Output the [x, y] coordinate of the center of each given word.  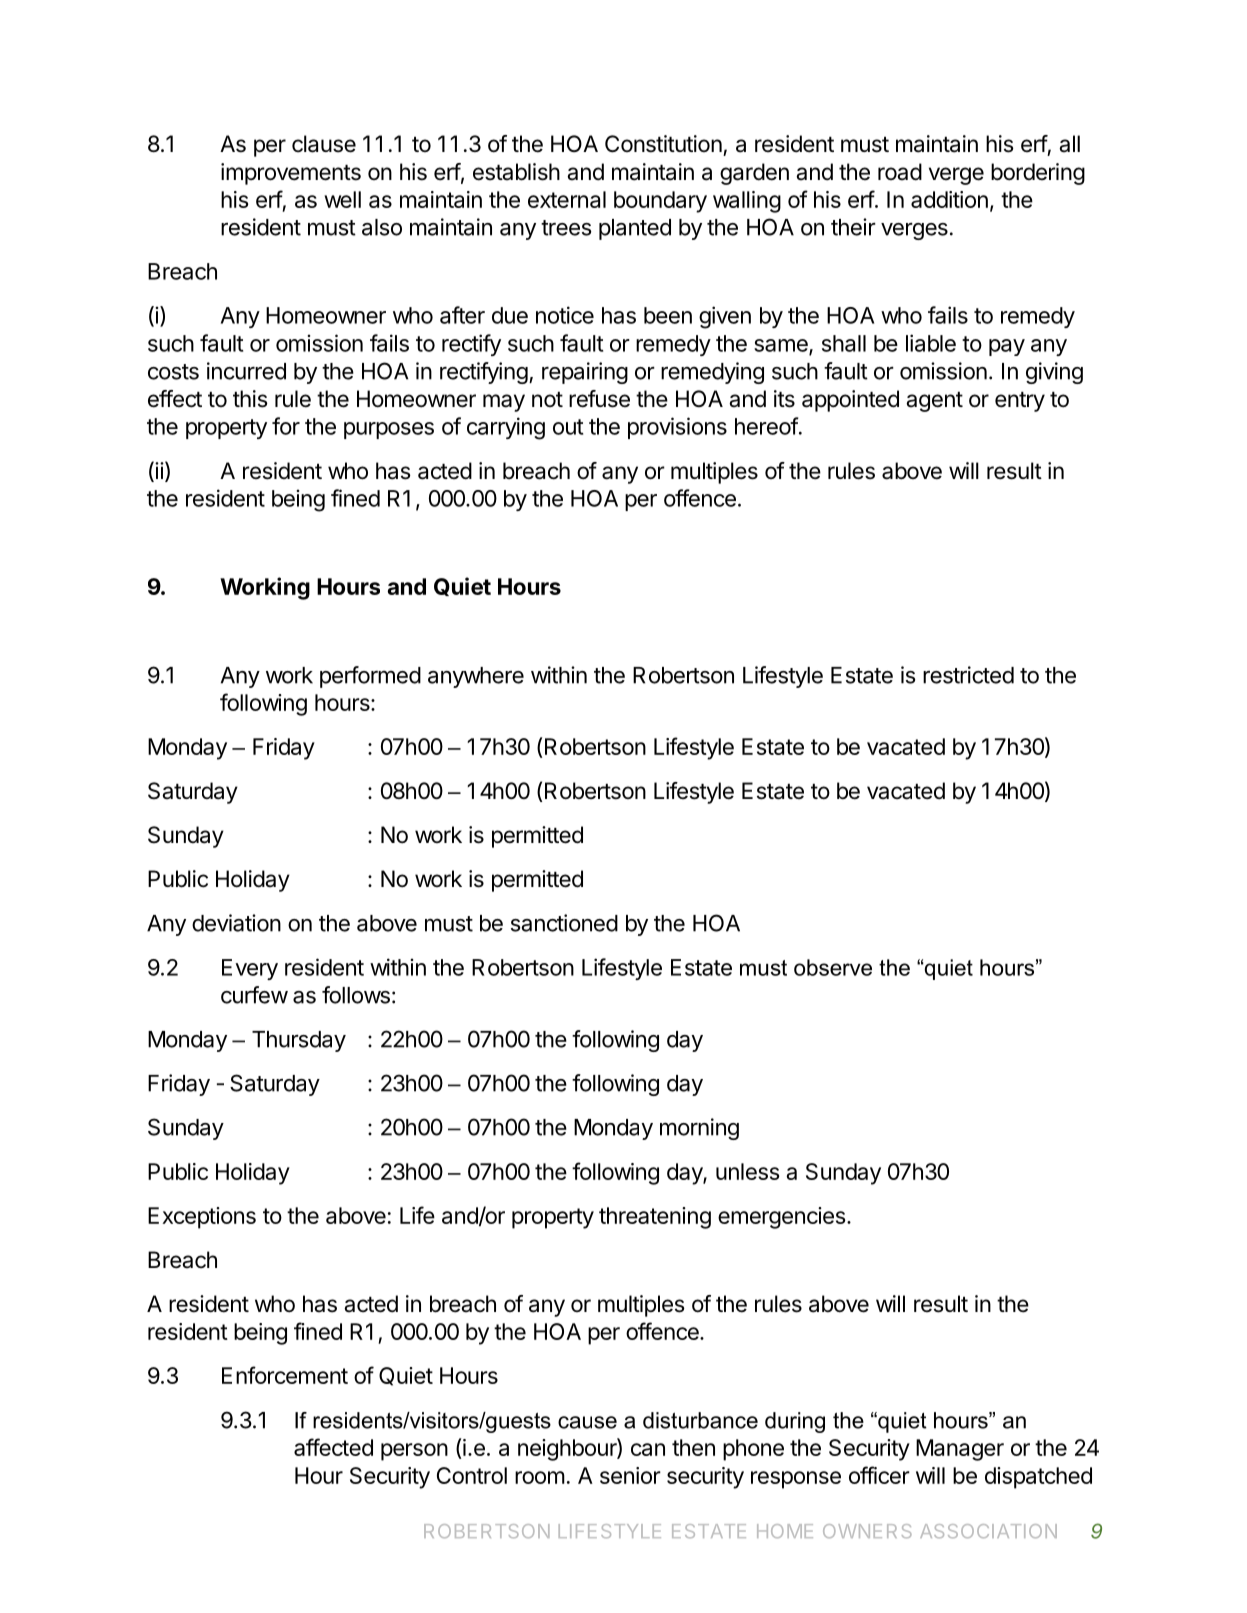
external [567, 199]
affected [333, 1447]
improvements [291, 174]
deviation [236, 923]
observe [833, 967]
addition [949, 199]
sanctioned [564, 923]
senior [630, 1475]
